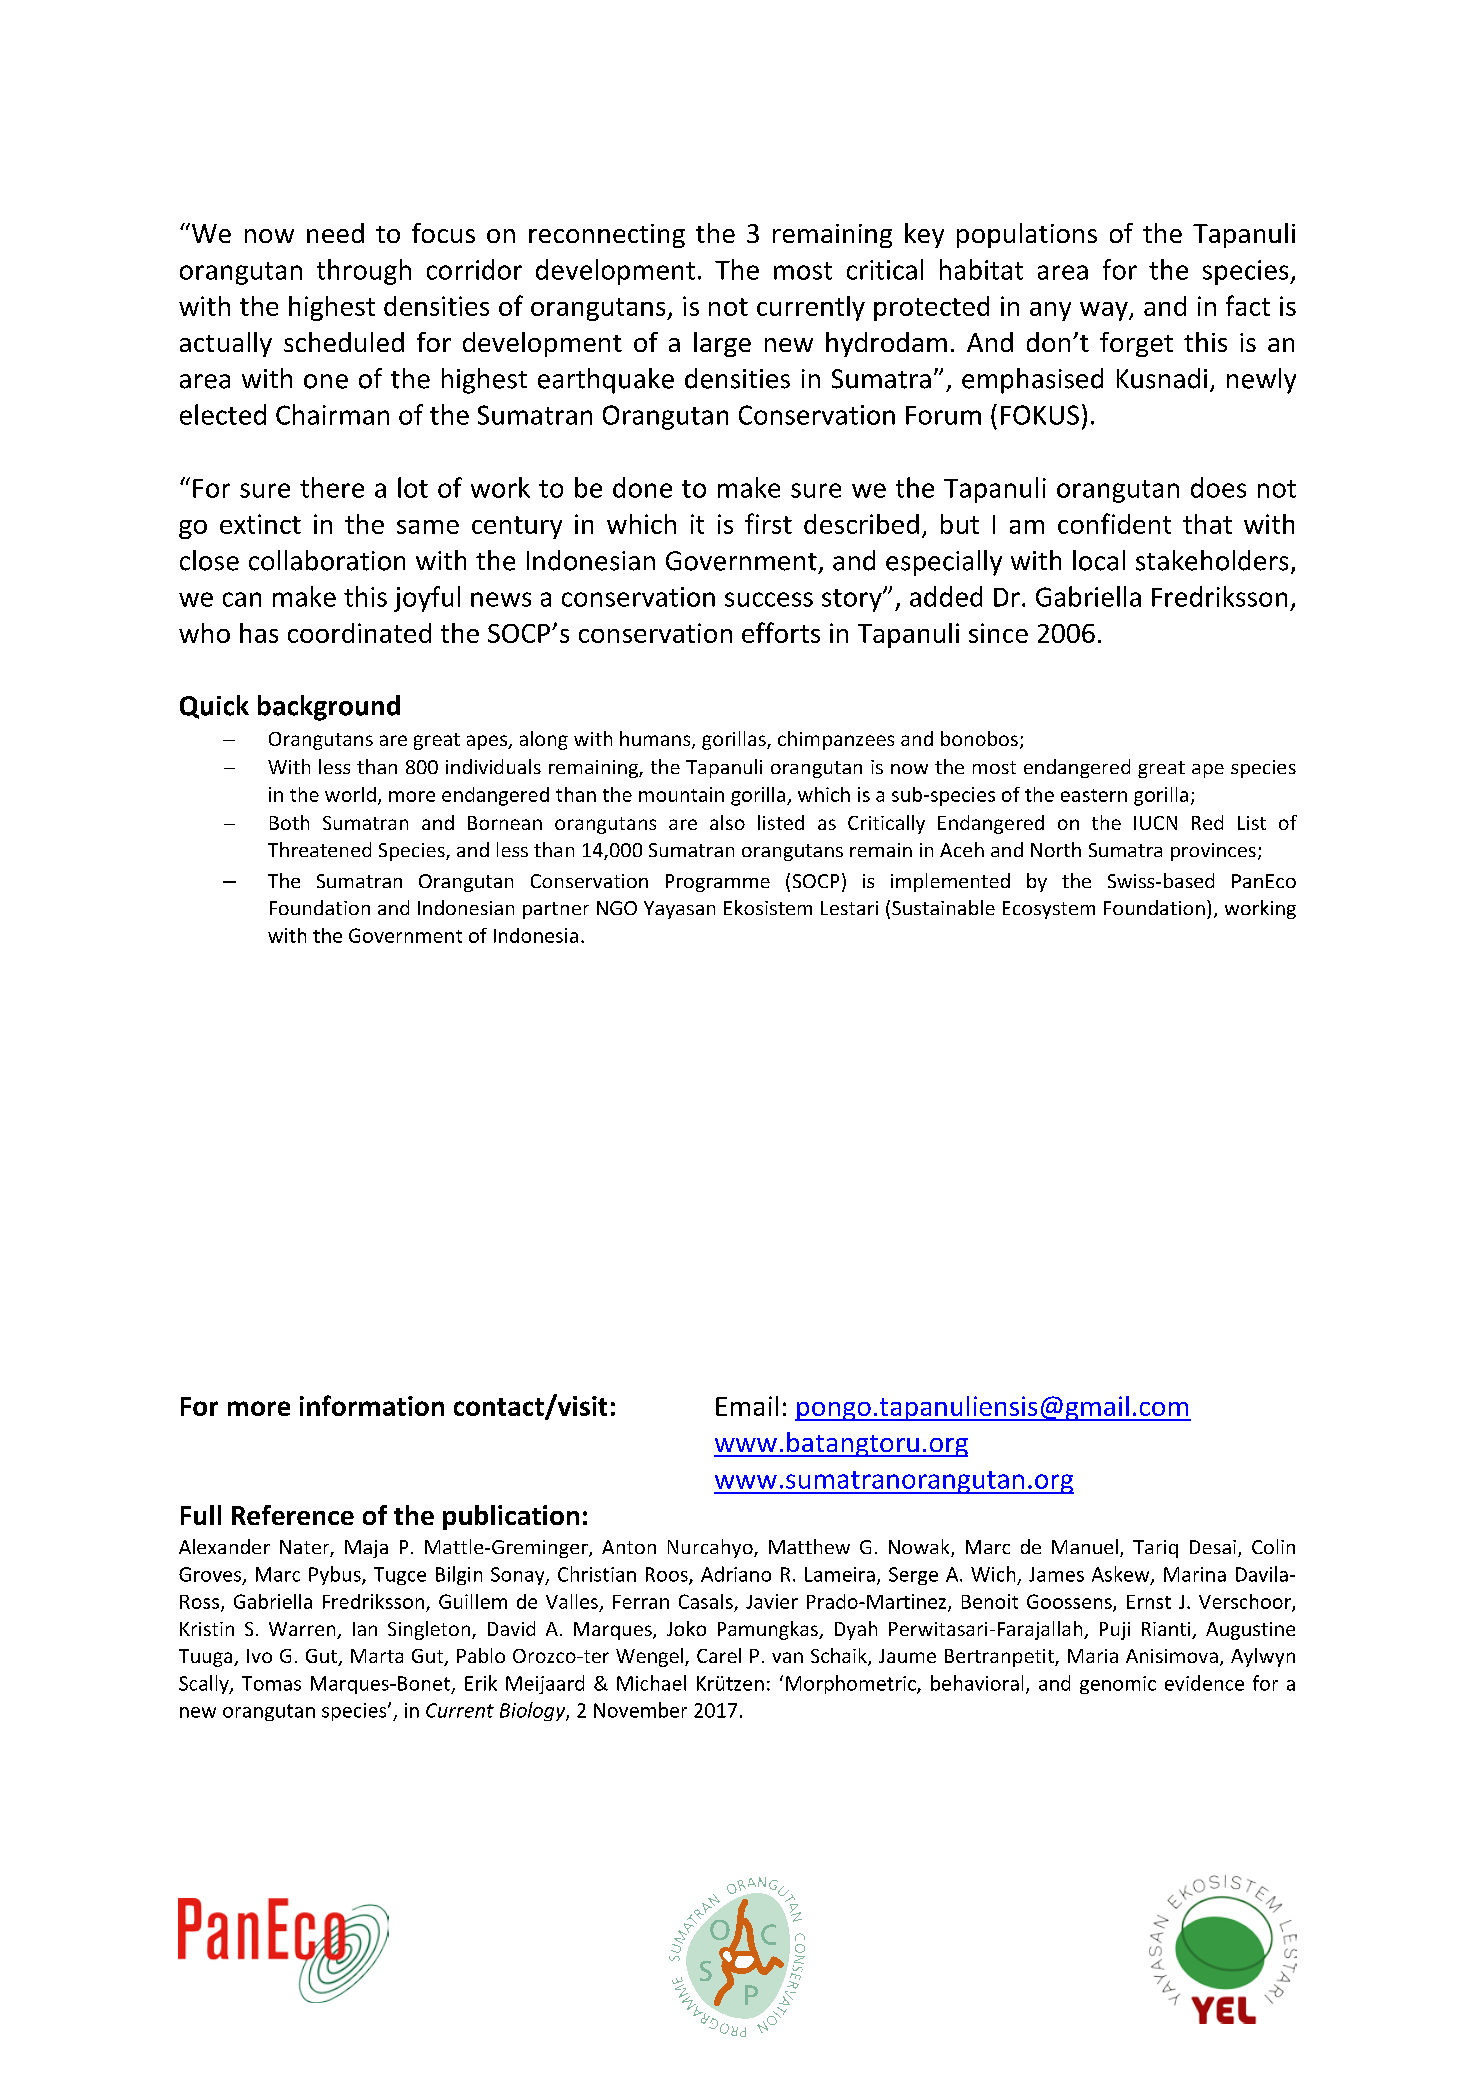 This screenshot has height=2088, width=1475. Describe the element at coordinates (359, 633) in the screenshot. I see `coordinated` at that location.
